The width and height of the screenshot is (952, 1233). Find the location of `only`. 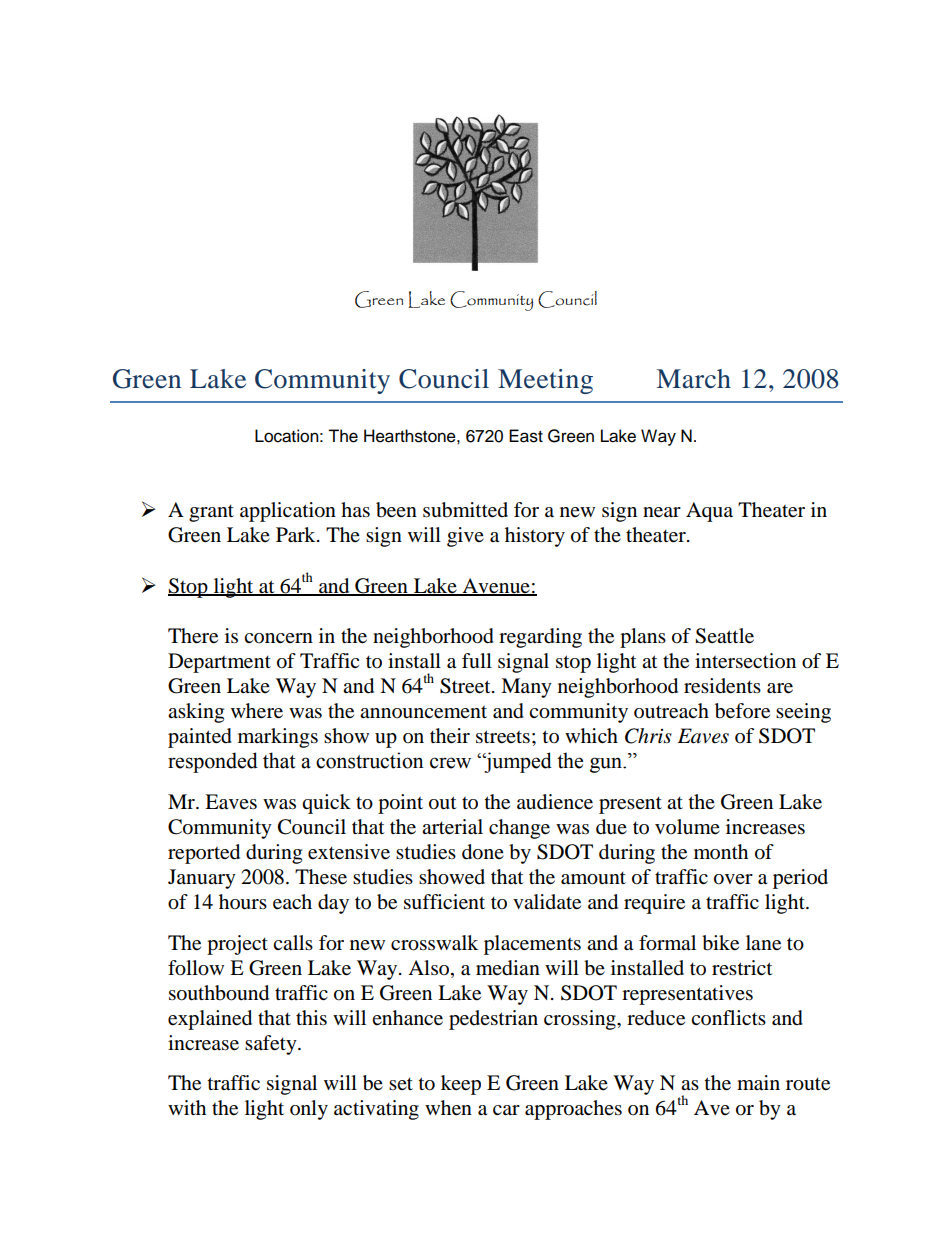

only is located at coordinates (309, 1110).
